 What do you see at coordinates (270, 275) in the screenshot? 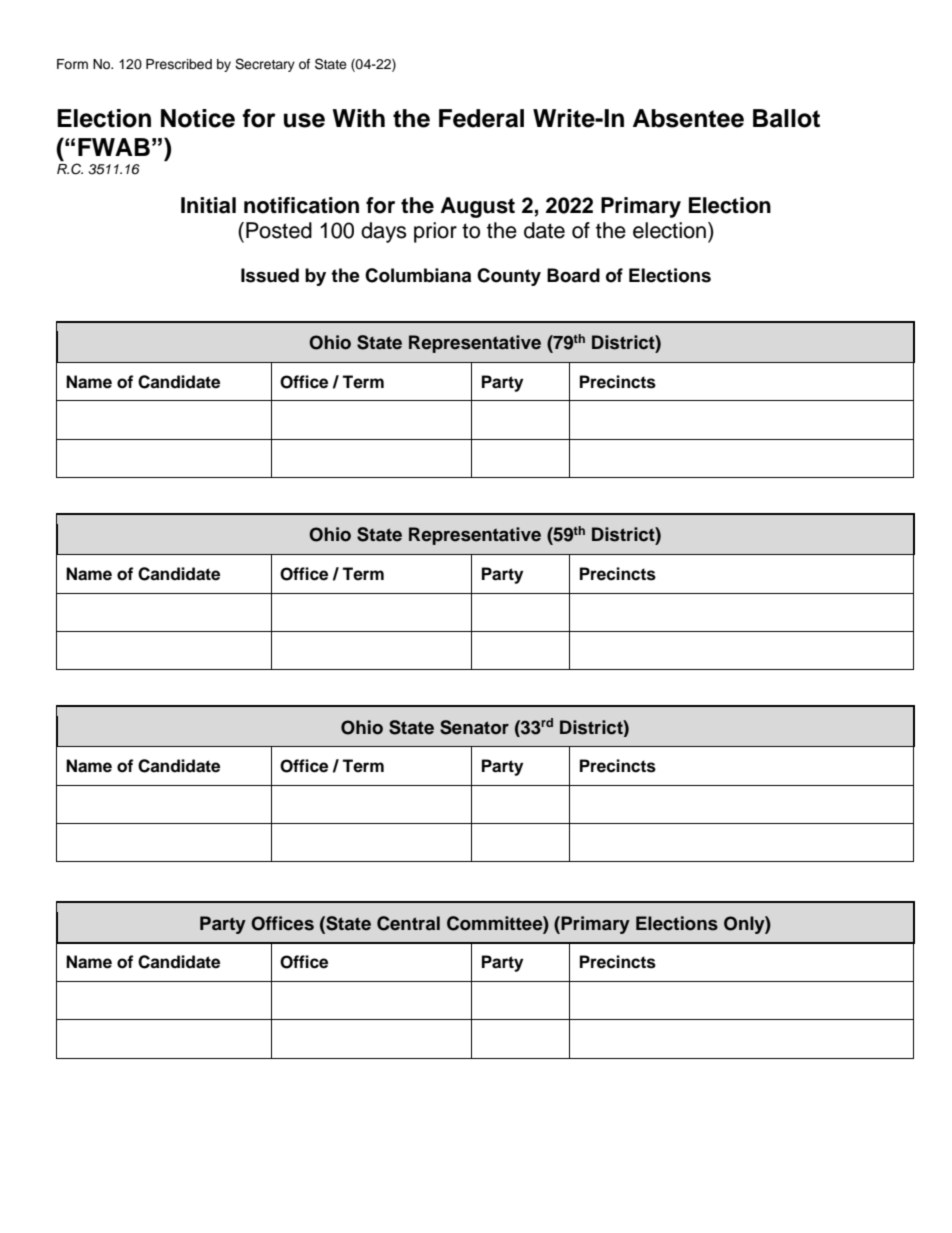
I see `Issued` at bounding box center [270, 275].
